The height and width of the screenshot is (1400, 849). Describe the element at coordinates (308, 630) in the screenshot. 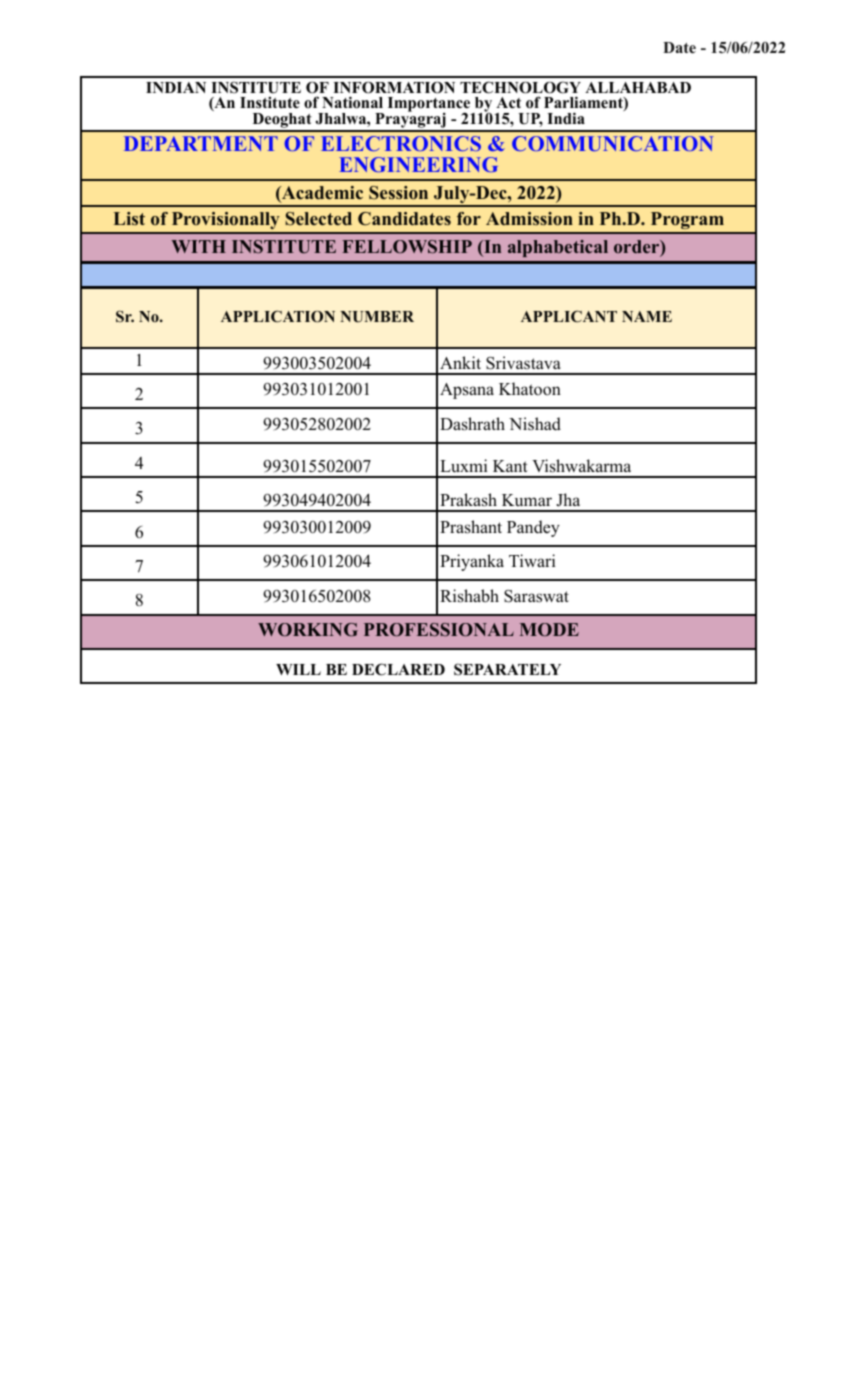

I see `WORKING` at that location.
